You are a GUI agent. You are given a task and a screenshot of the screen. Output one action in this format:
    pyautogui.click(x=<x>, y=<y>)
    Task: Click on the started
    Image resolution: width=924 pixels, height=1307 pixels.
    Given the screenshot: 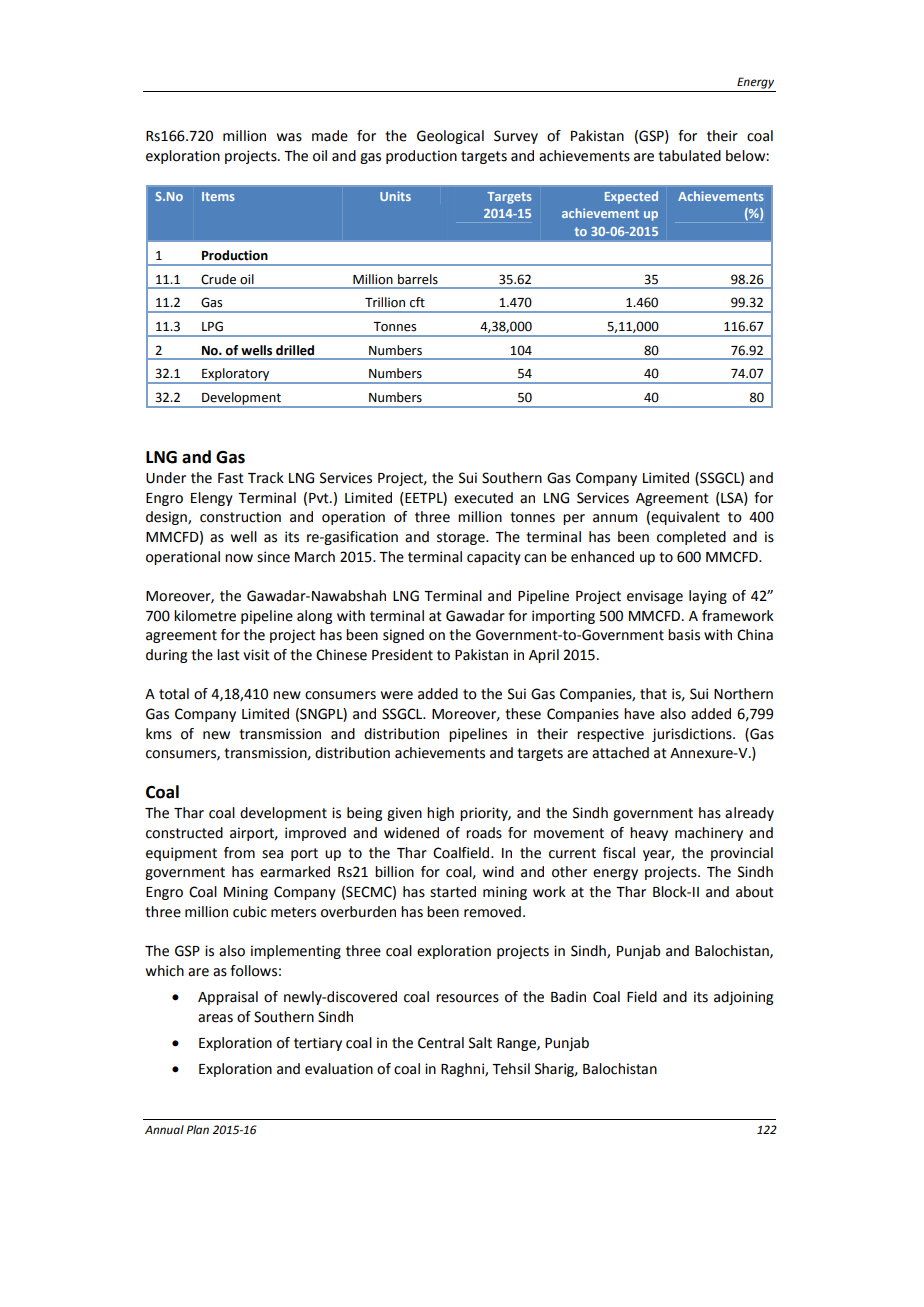 What is the action you would take?
    pyautogui.click(x=453, y=892)
